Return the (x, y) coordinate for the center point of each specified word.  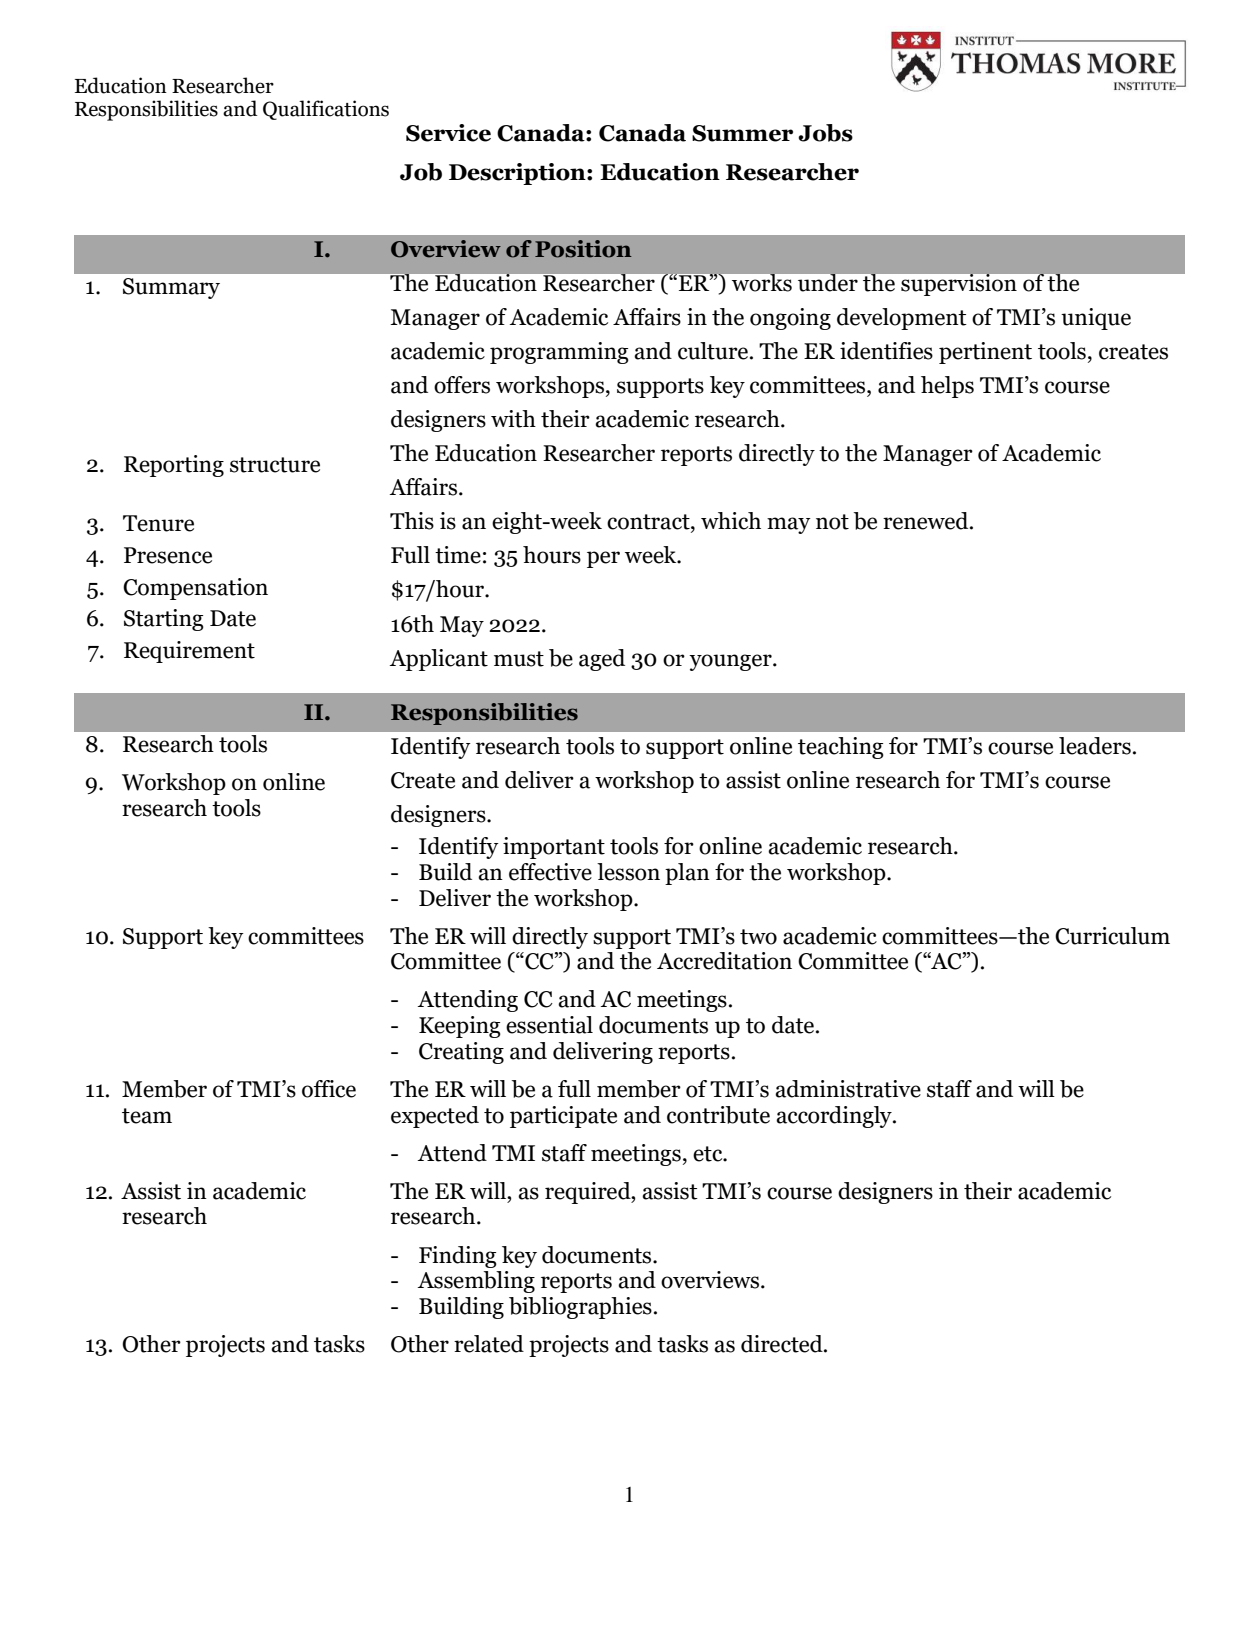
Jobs (825, 133)
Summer (742, 133)
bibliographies (580, 1308)
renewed (927, 521)
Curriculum (1112, 936)
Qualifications (326, 110)
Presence (168, 555)
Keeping (460, 1027)
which (731, 521)
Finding (458, 1257)
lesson (628, 872)
